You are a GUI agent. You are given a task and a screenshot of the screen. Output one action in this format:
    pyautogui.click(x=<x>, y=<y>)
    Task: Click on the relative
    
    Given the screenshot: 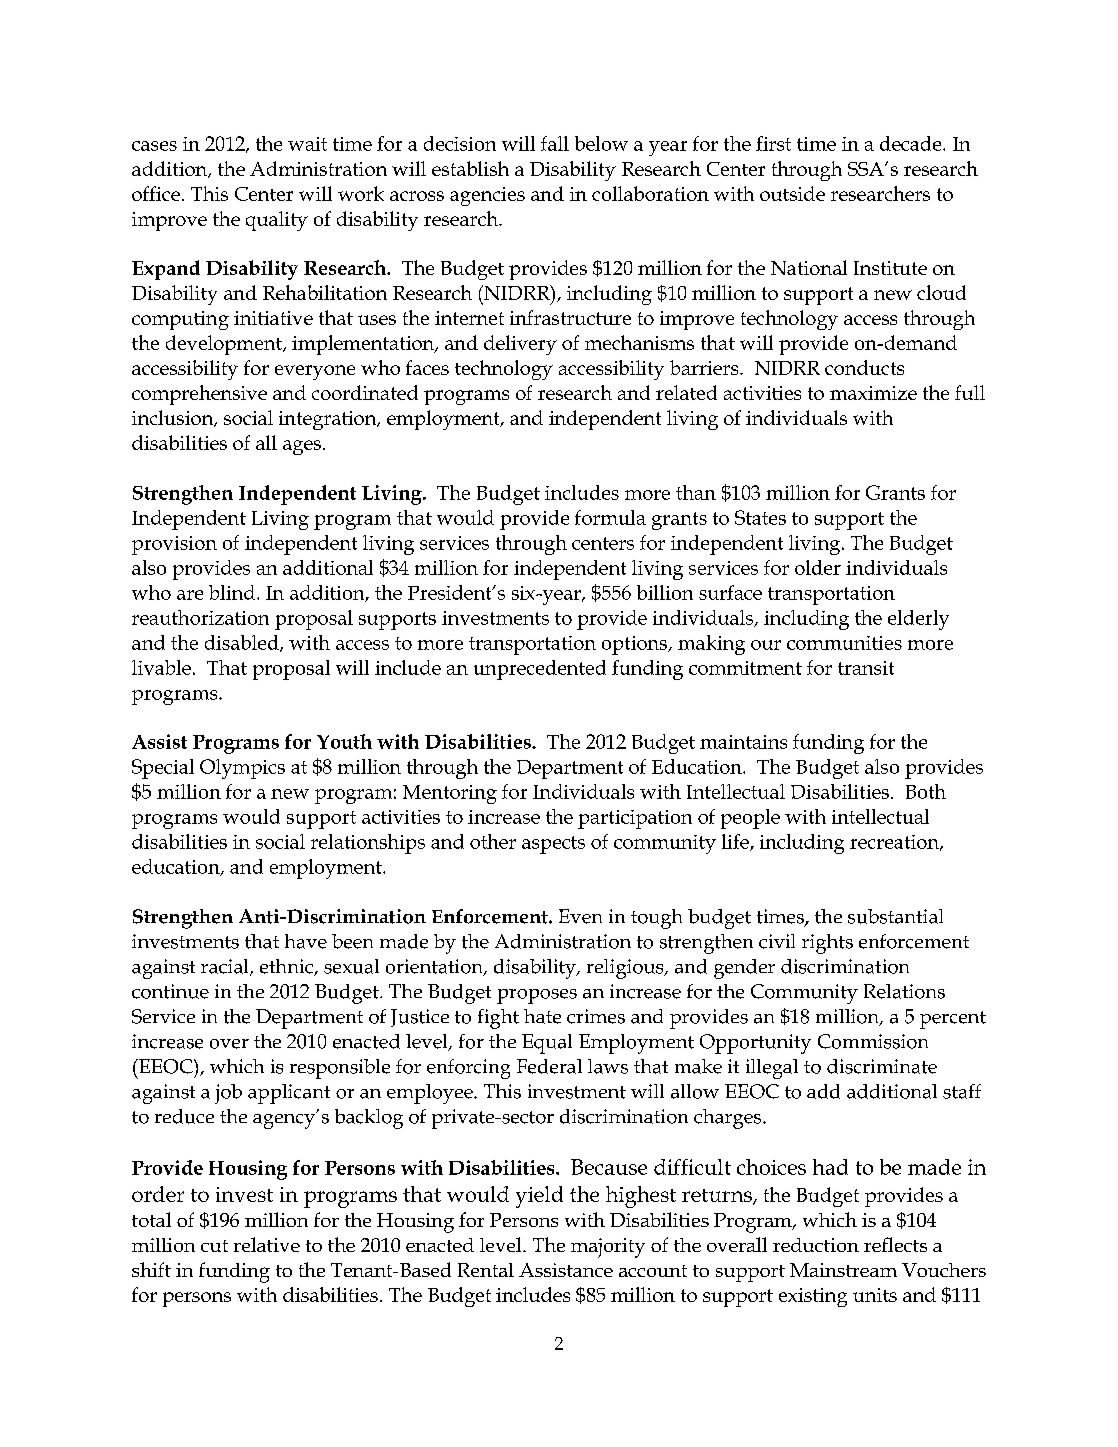 What is the action you would take?
    pyautogui.click(x=267, y=1244)
